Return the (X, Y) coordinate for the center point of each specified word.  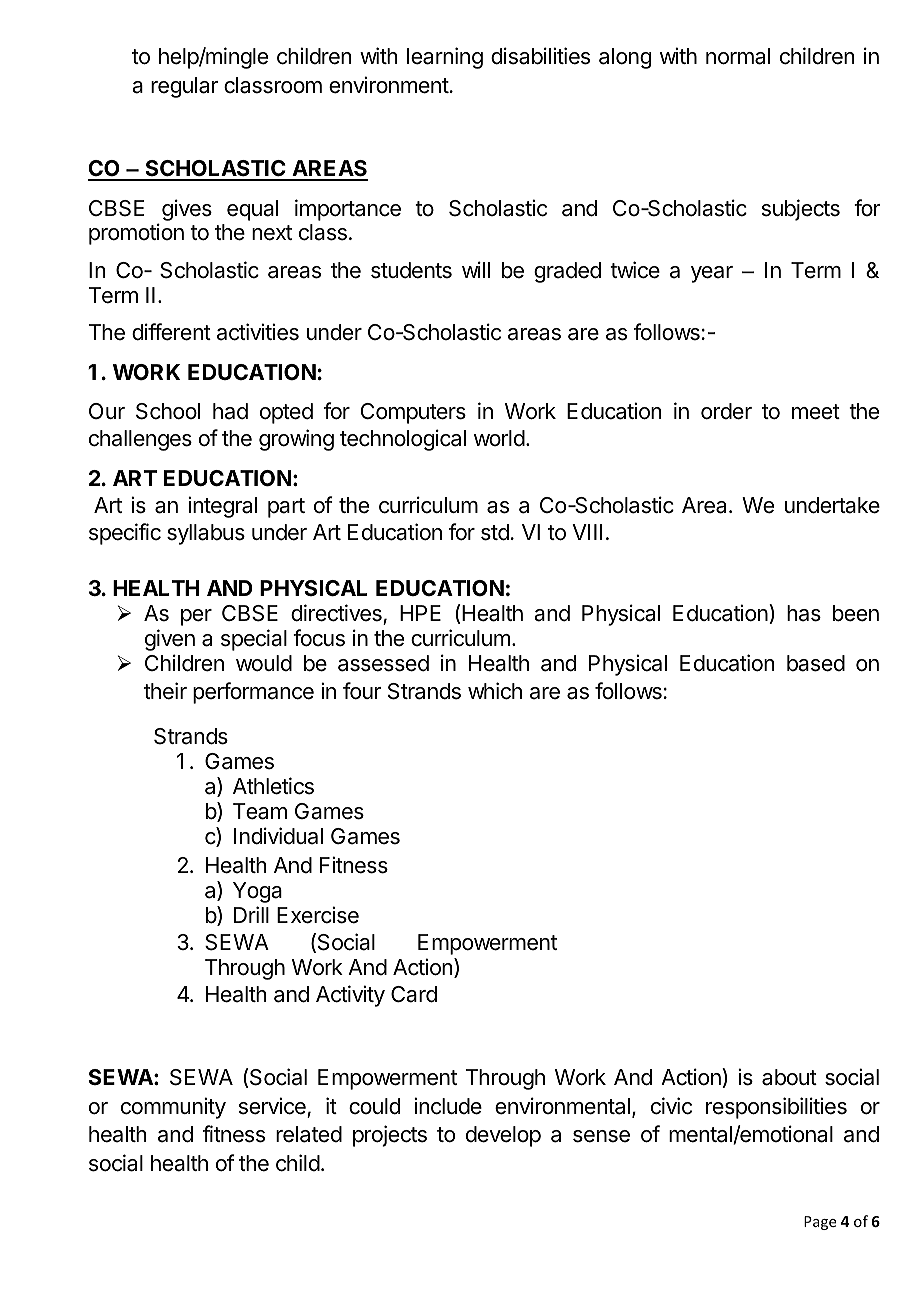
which (495, 691)
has (804, 613)
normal (738, 56)
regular (184, 87)
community (173, 1108)
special (254, 640)
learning (445, 58)
